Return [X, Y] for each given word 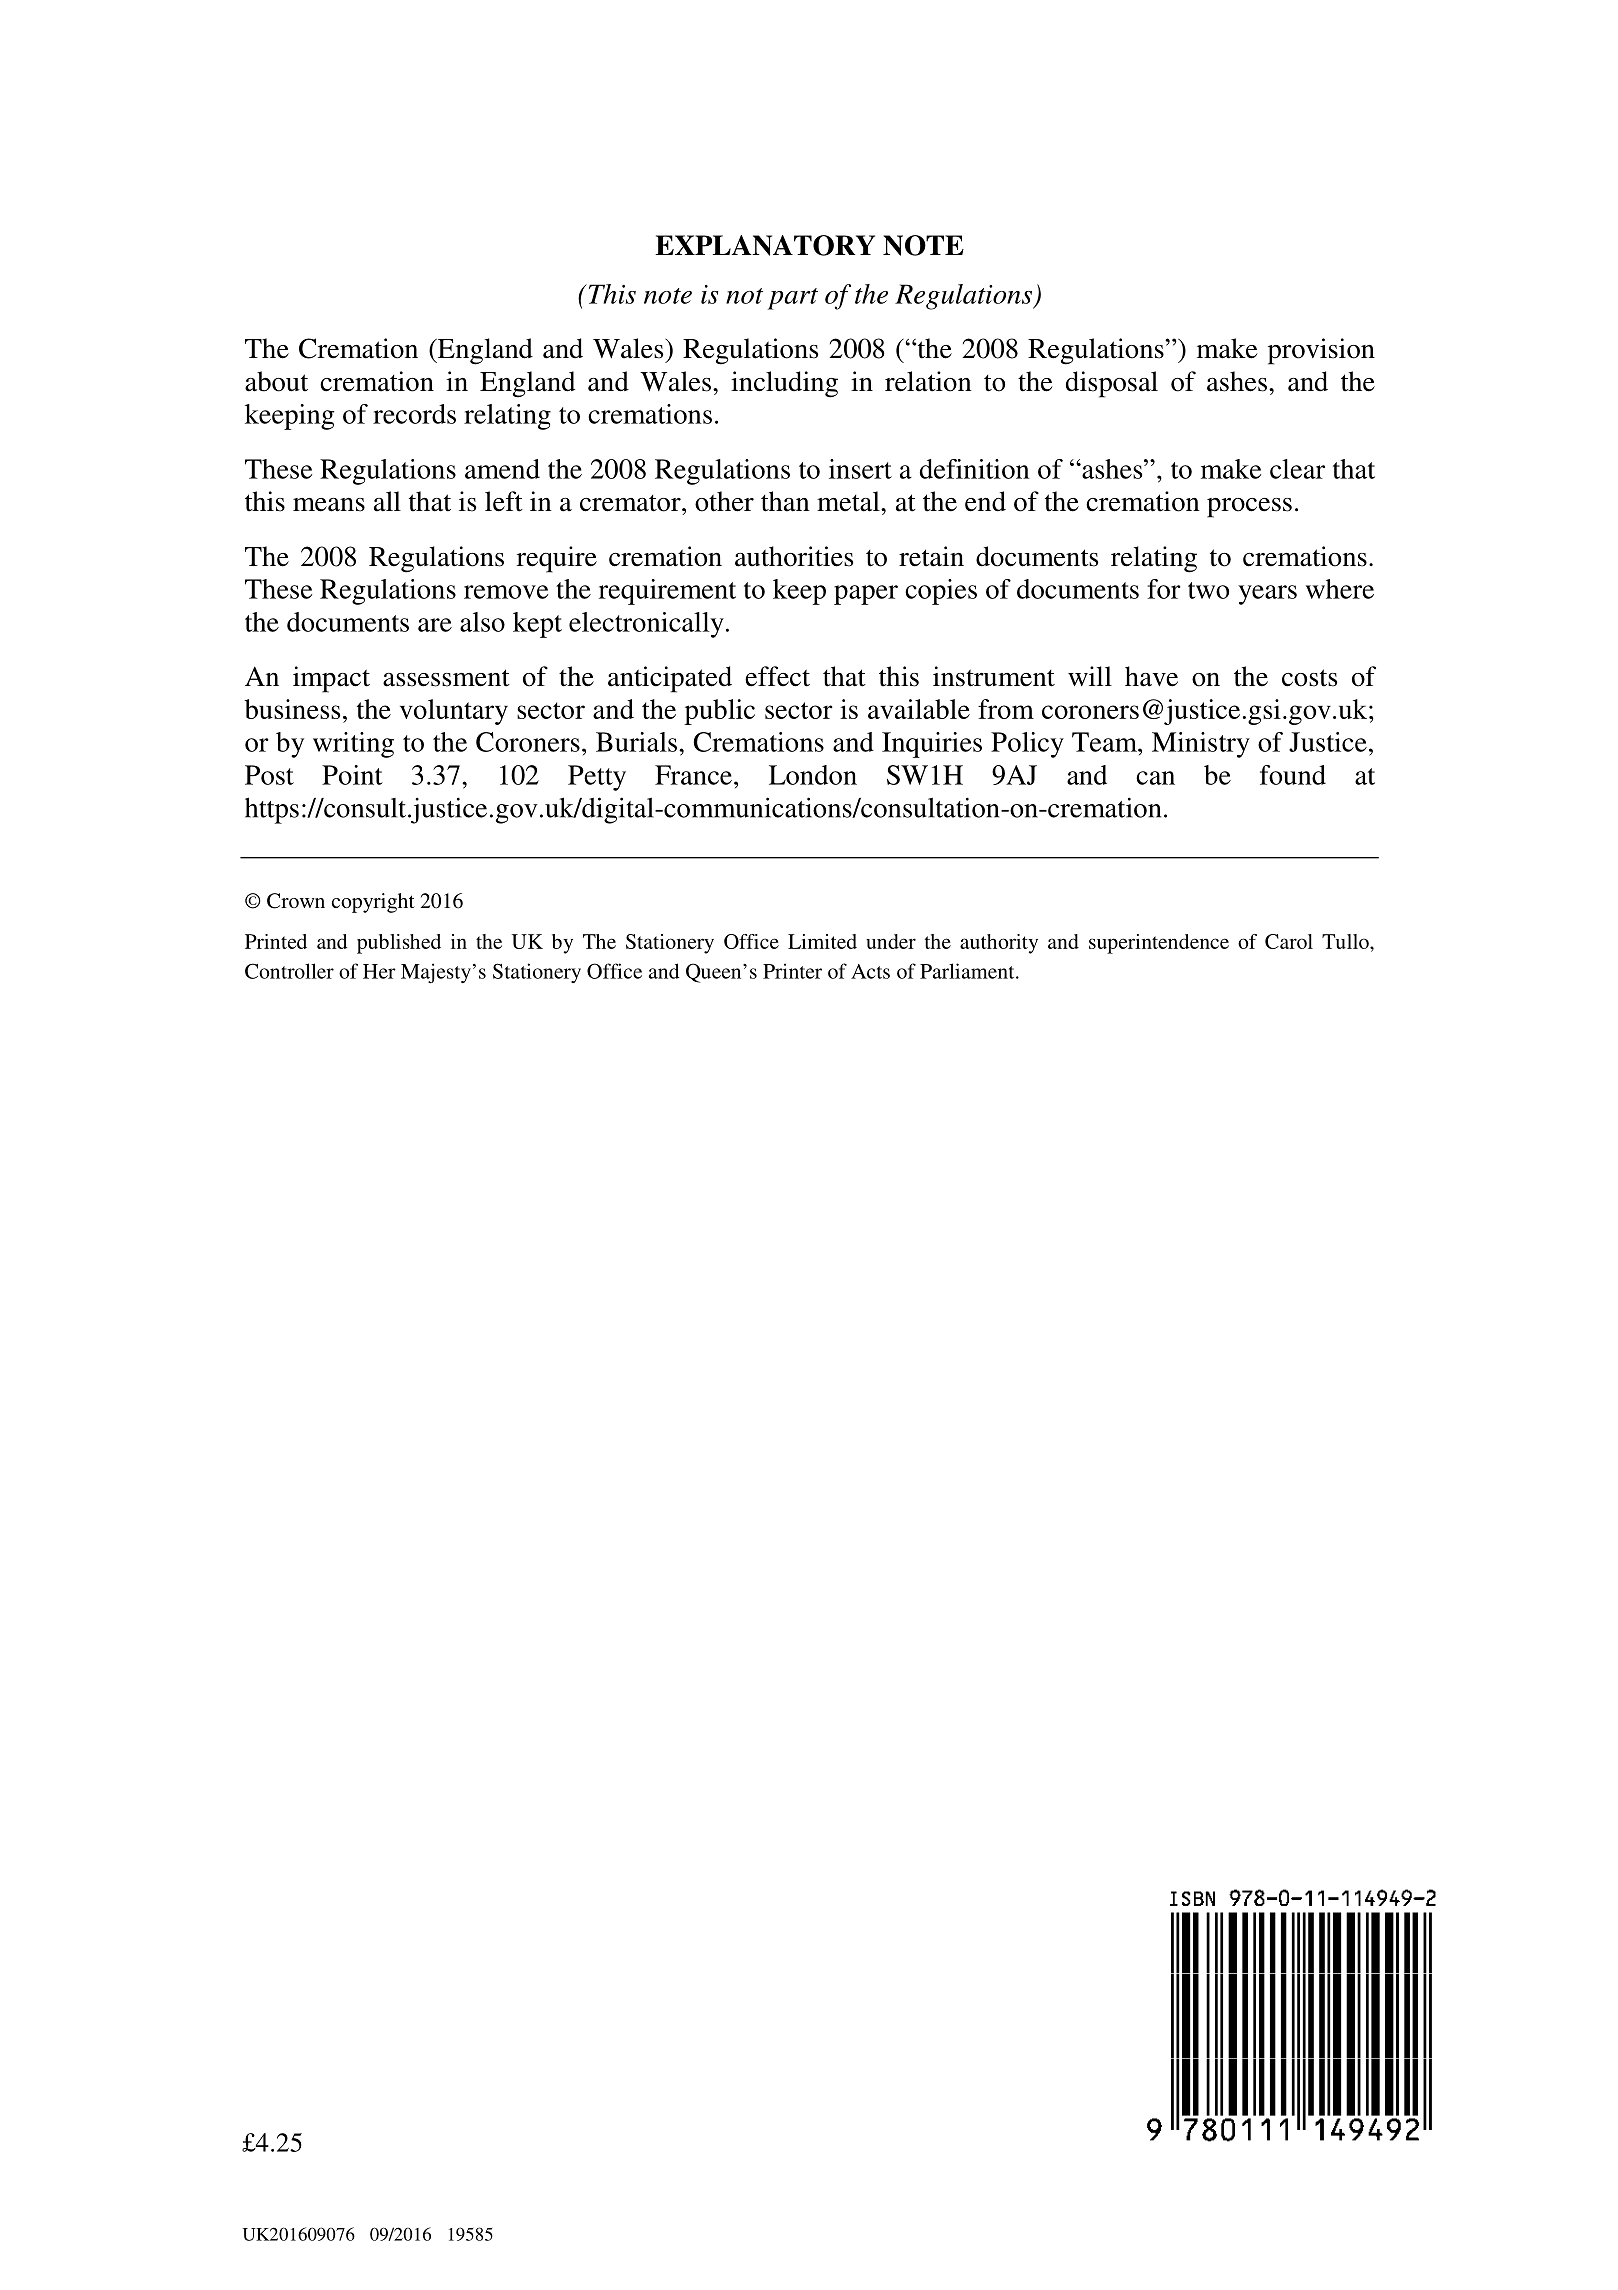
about [276, 381]
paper [866, 595]
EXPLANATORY [765, 245]
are [435, 625]
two [1208, 590]
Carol [1289, 941]
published [399, 944]
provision [1321, 351]
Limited [822, 941]
